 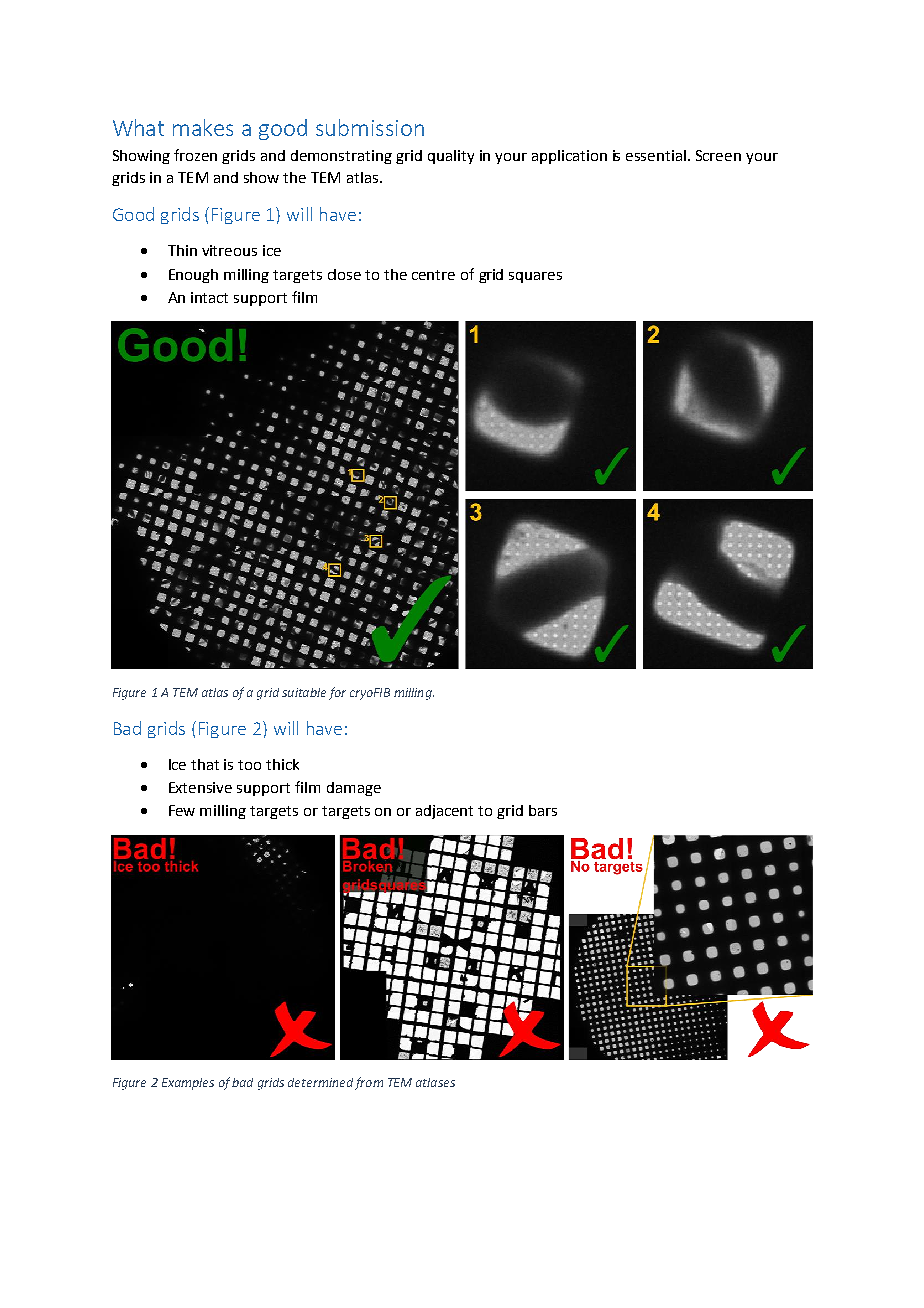 I want to click on for, so click(x=337, y=693).
